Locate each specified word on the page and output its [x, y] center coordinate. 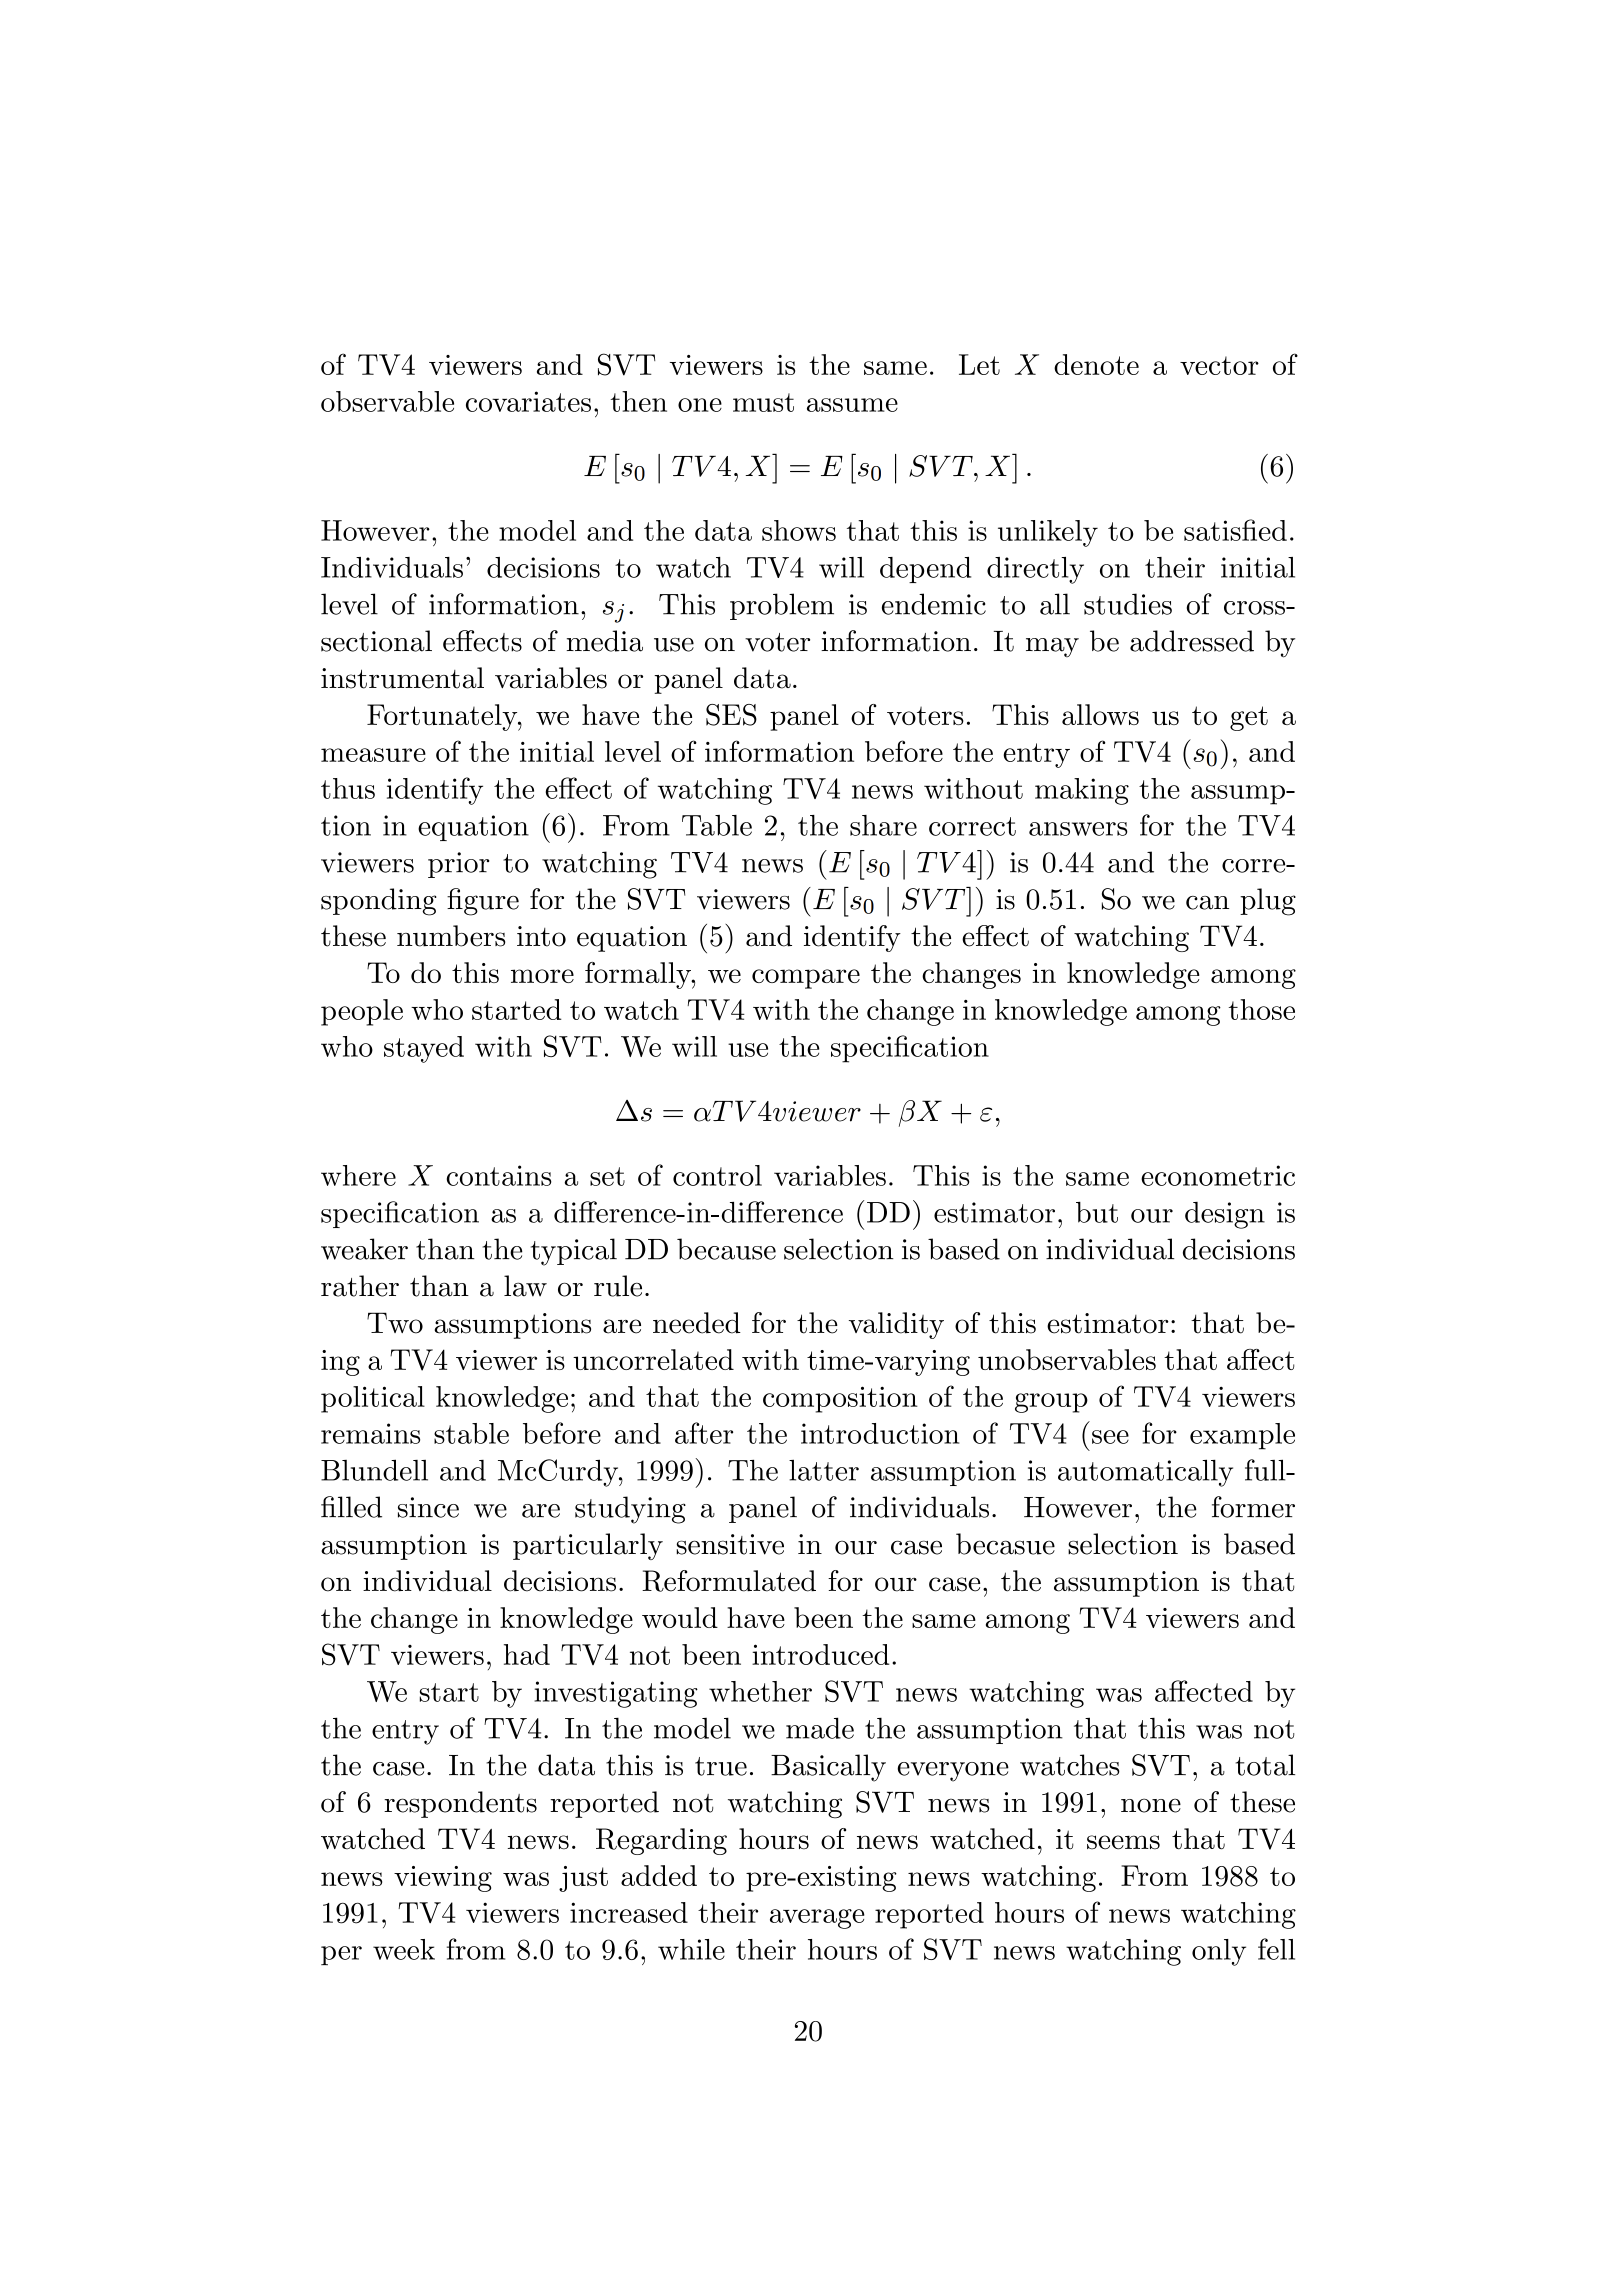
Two [395, 1323]
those [1262, 1009]
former [1253, 1507]
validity [896, 1325]
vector [1219, 365]
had [527, 1654]
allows [1100, 714]
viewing [443, 1879]
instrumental [402, 678]
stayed [424, 1049]
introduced [820, 1654]
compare [806, 979]
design [1225, 1215]
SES [731, 715]
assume [852, 405]
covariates [528, 401]
